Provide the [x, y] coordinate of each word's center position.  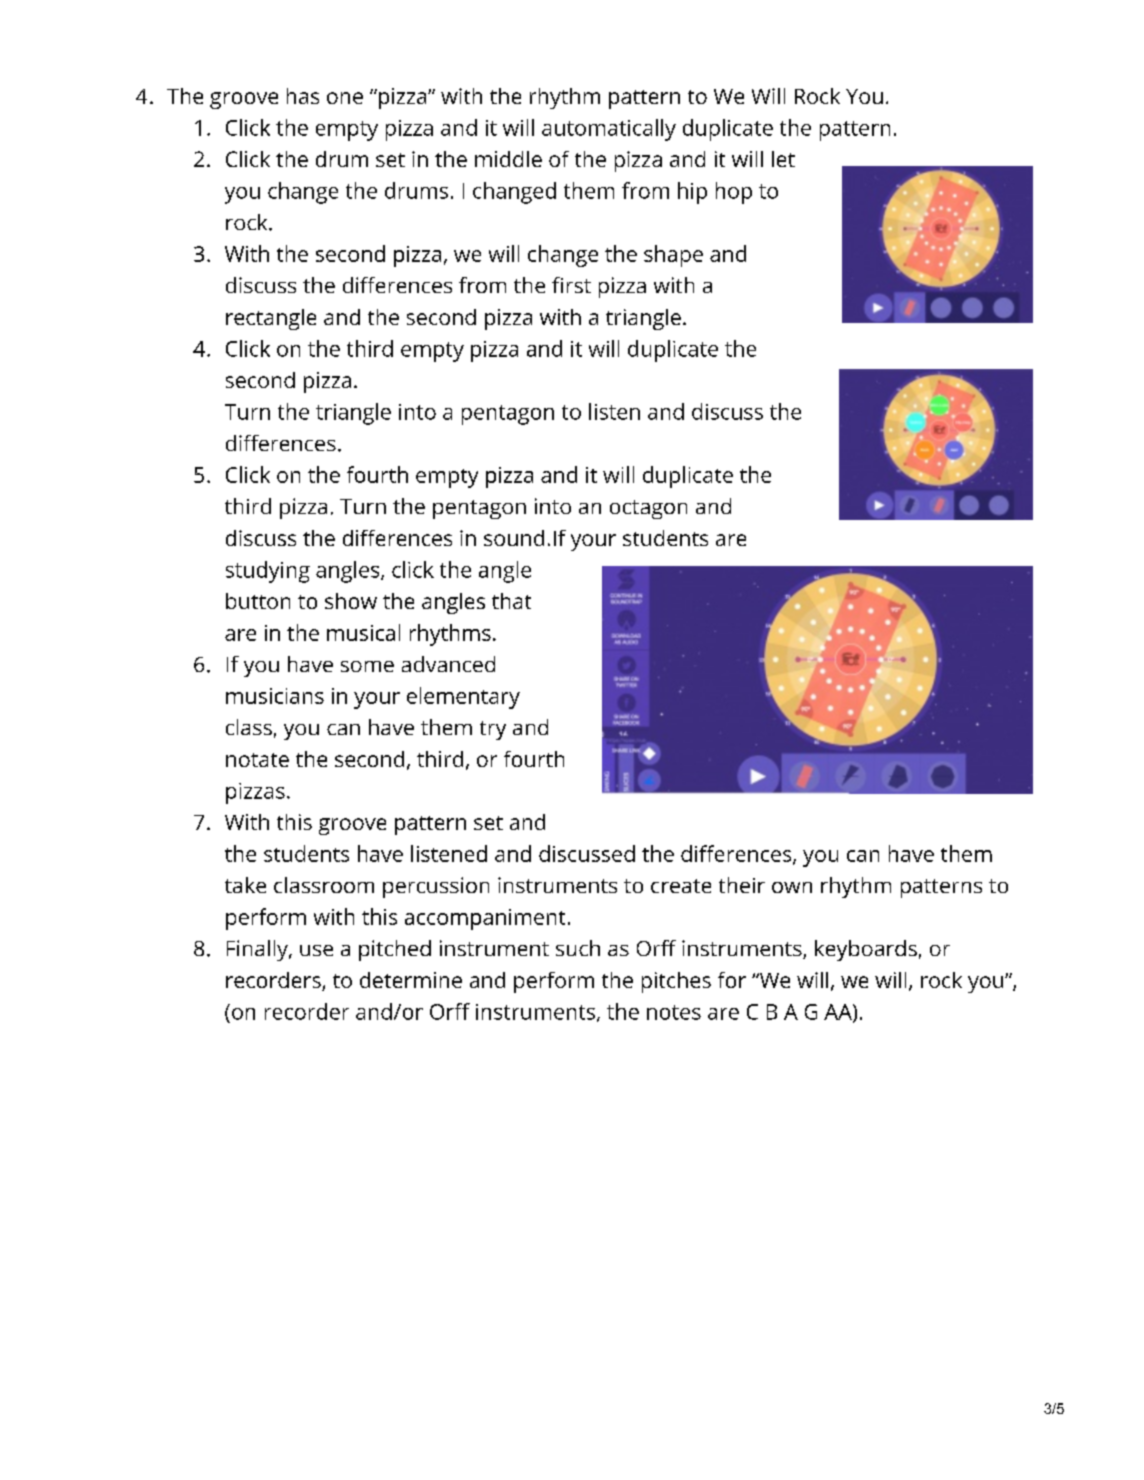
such [578, 948]
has [303, 96]
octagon [648, 509]
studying [268, 572]
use [316, 950]
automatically [609, 130]
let [783, 159]
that [511, 601]
